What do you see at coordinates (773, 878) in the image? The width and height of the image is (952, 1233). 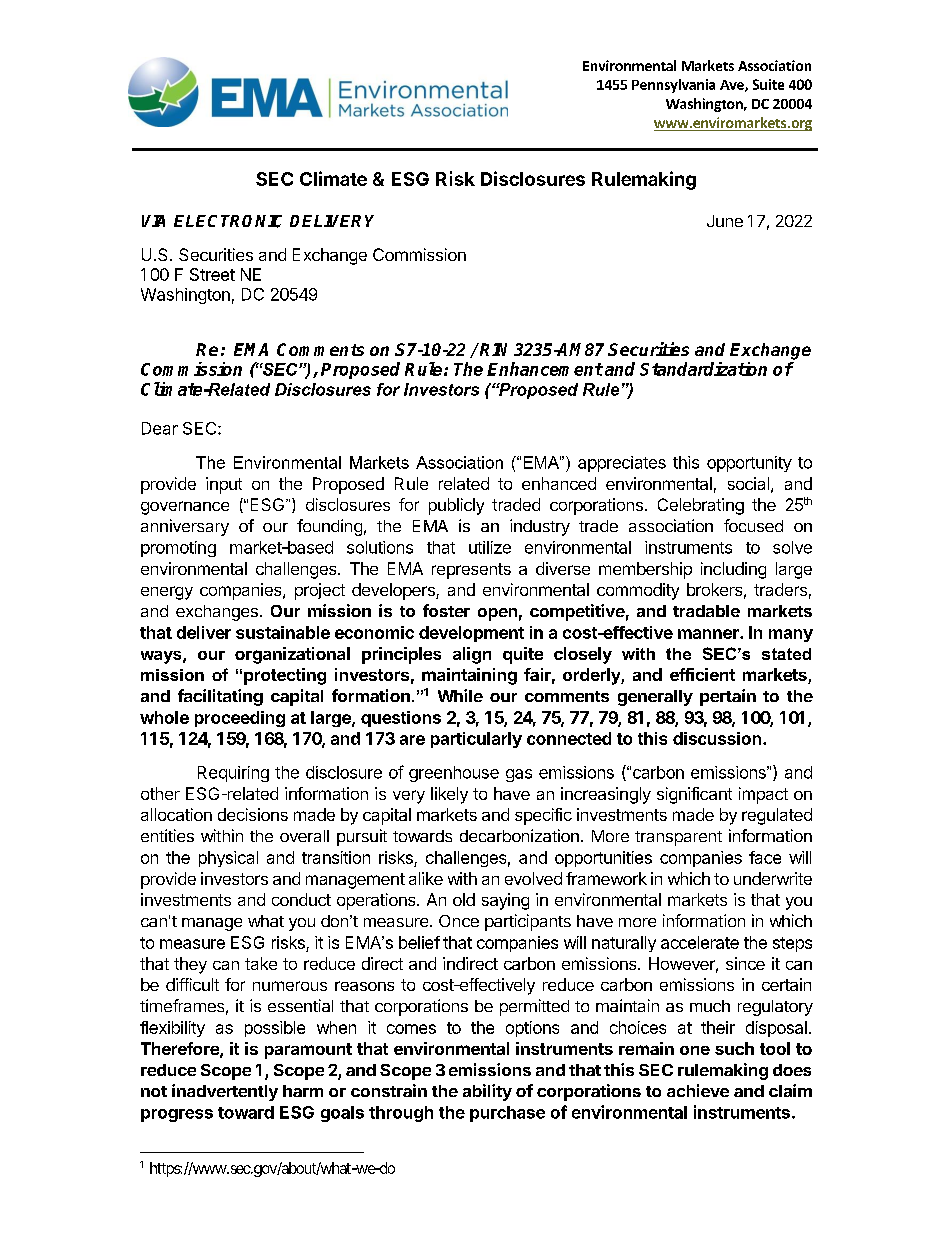 I see `underwrite` at bounding box center [773, 878].
